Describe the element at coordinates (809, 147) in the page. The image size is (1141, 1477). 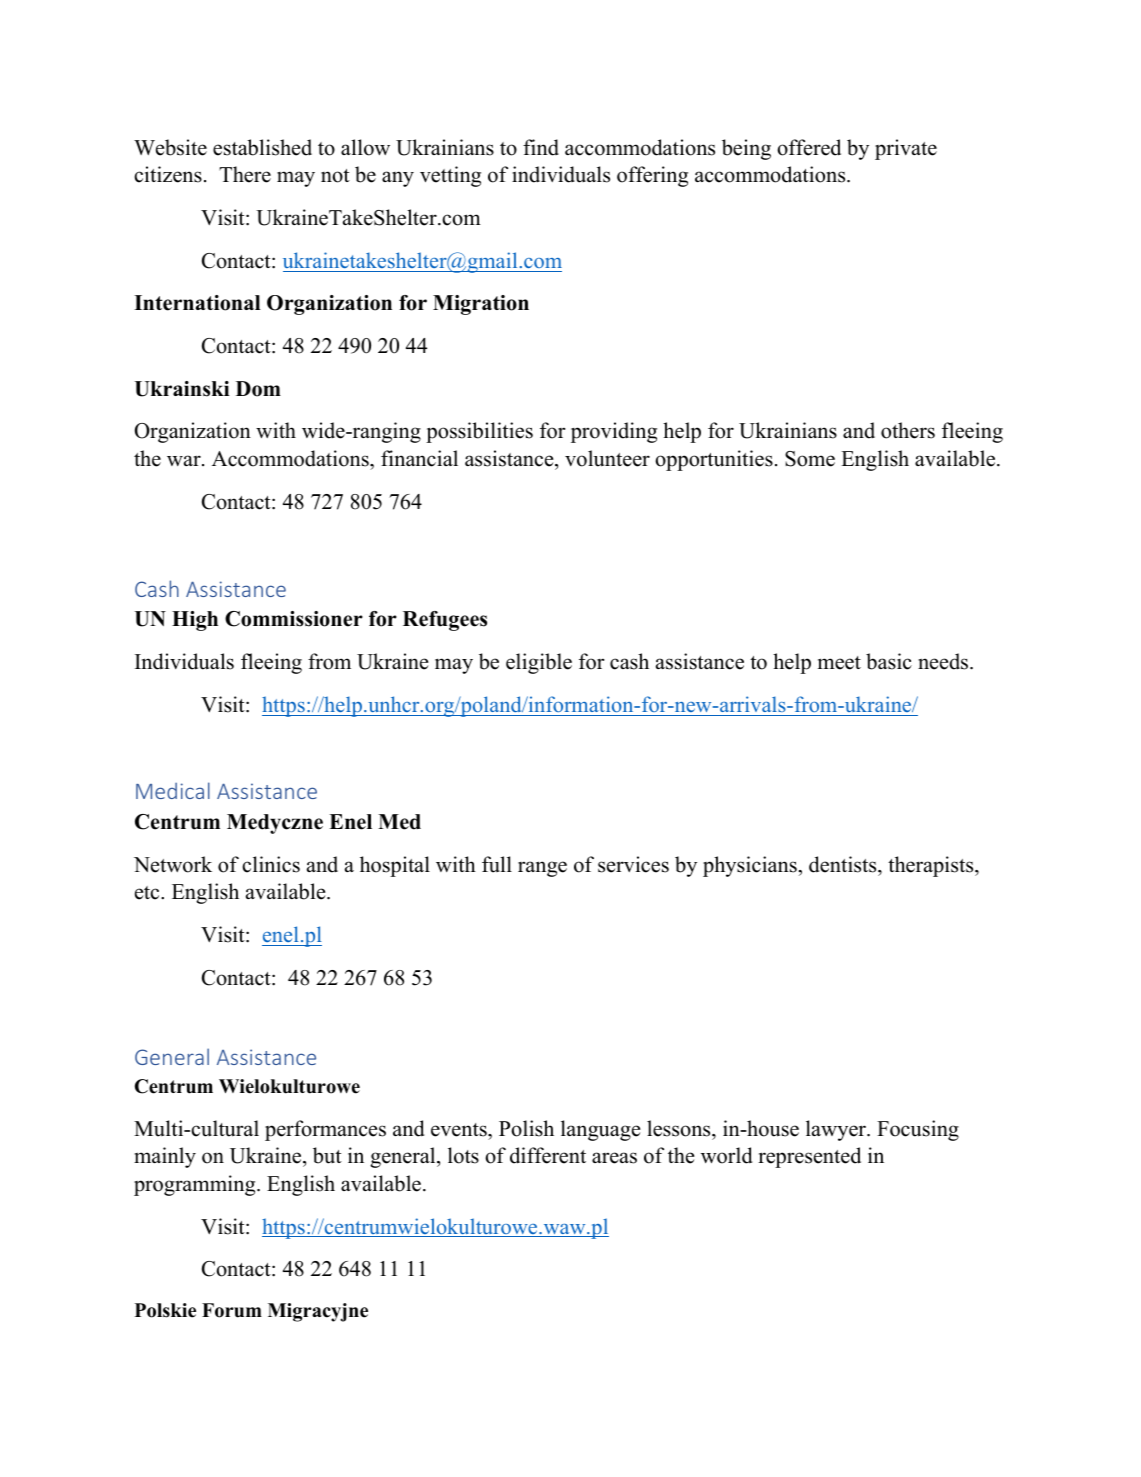
I see `offered` at that location.
